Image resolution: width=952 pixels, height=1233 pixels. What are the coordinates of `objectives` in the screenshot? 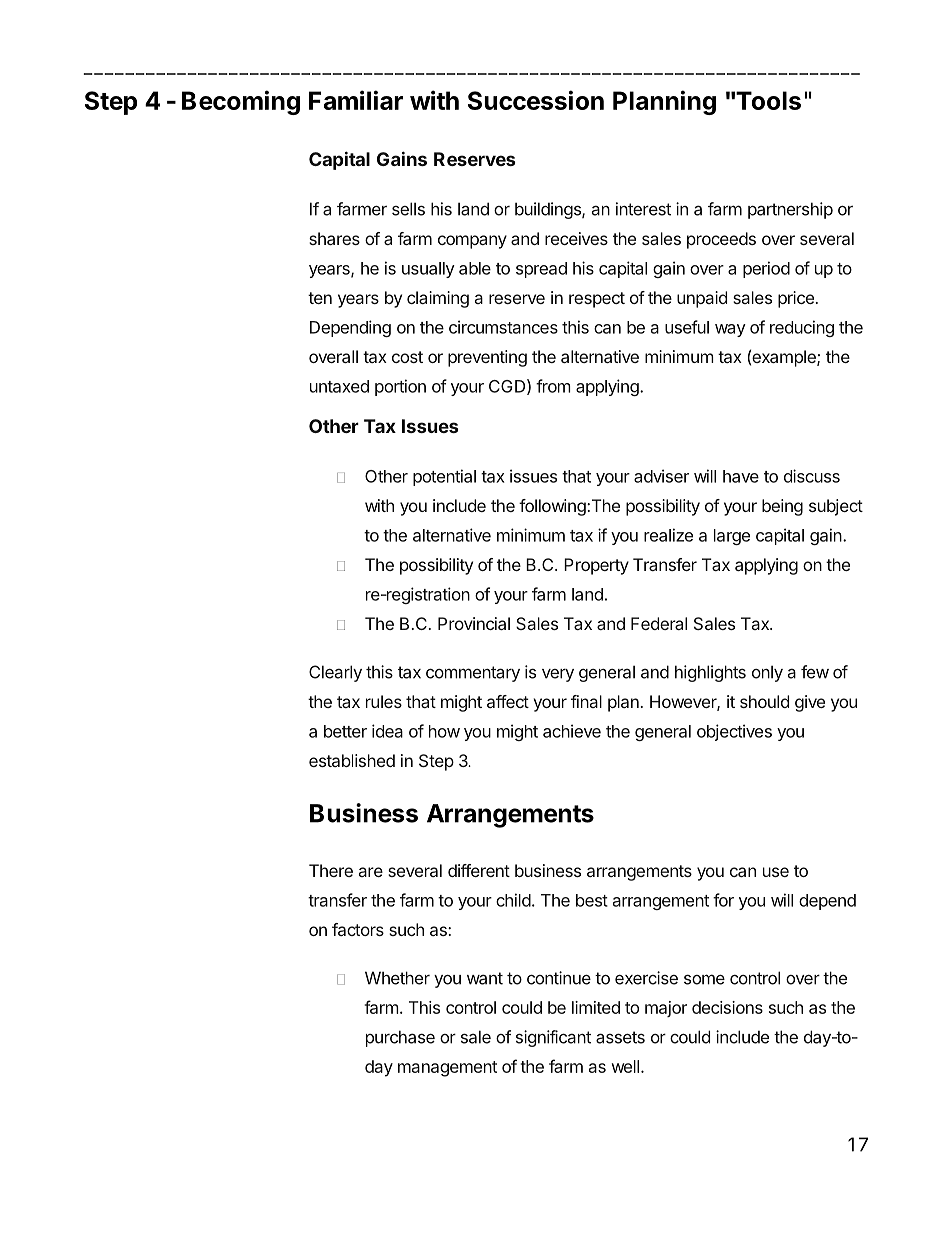 It's located at (734, 732).
